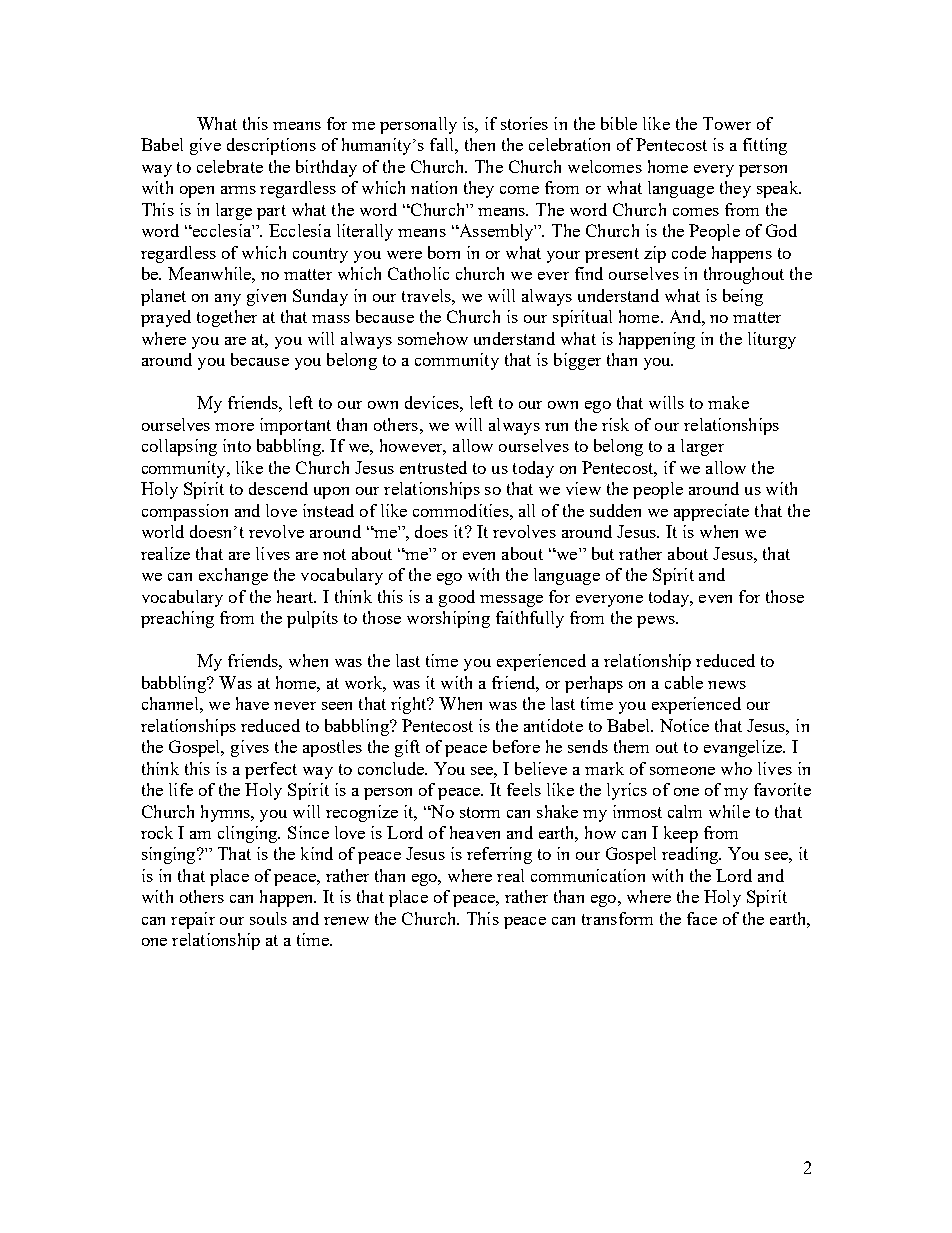  What do you see at coordinates (728, 402) in the page?
I see `make` at bounding box center [728, 402].
